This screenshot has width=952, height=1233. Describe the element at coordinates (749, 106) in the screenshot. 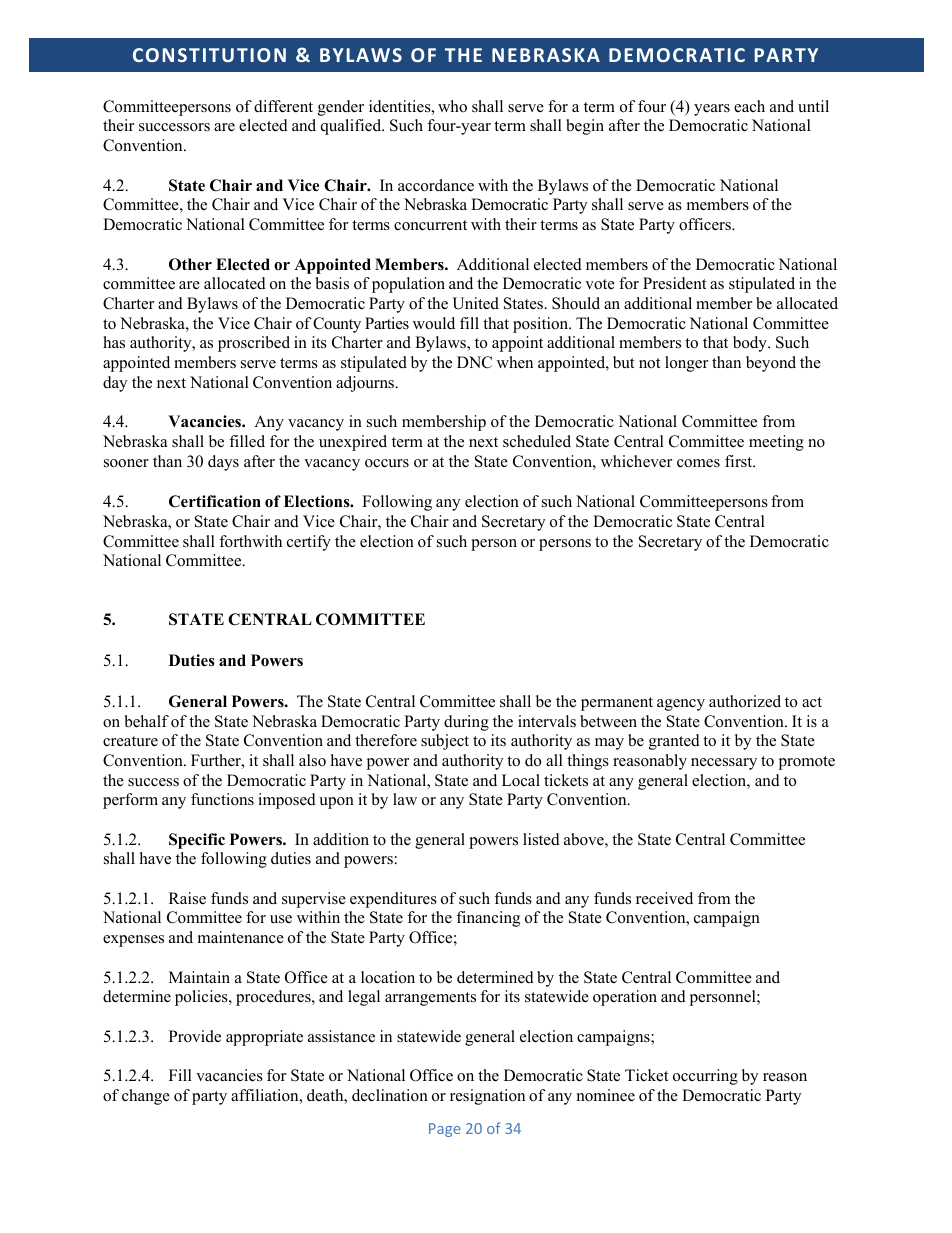

I see `each` at that location.
